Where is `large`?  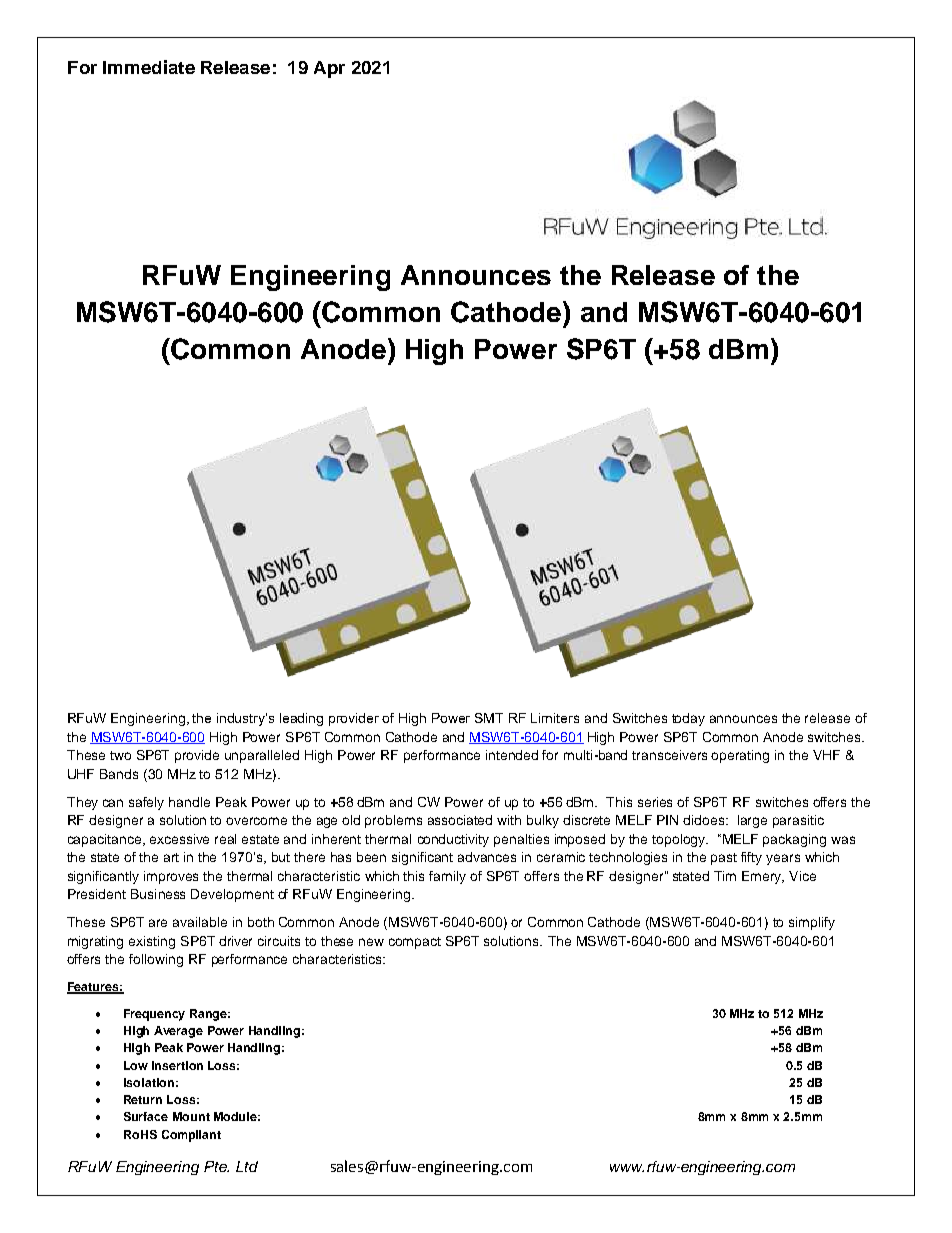
large is located at coordinates (752, 821).
